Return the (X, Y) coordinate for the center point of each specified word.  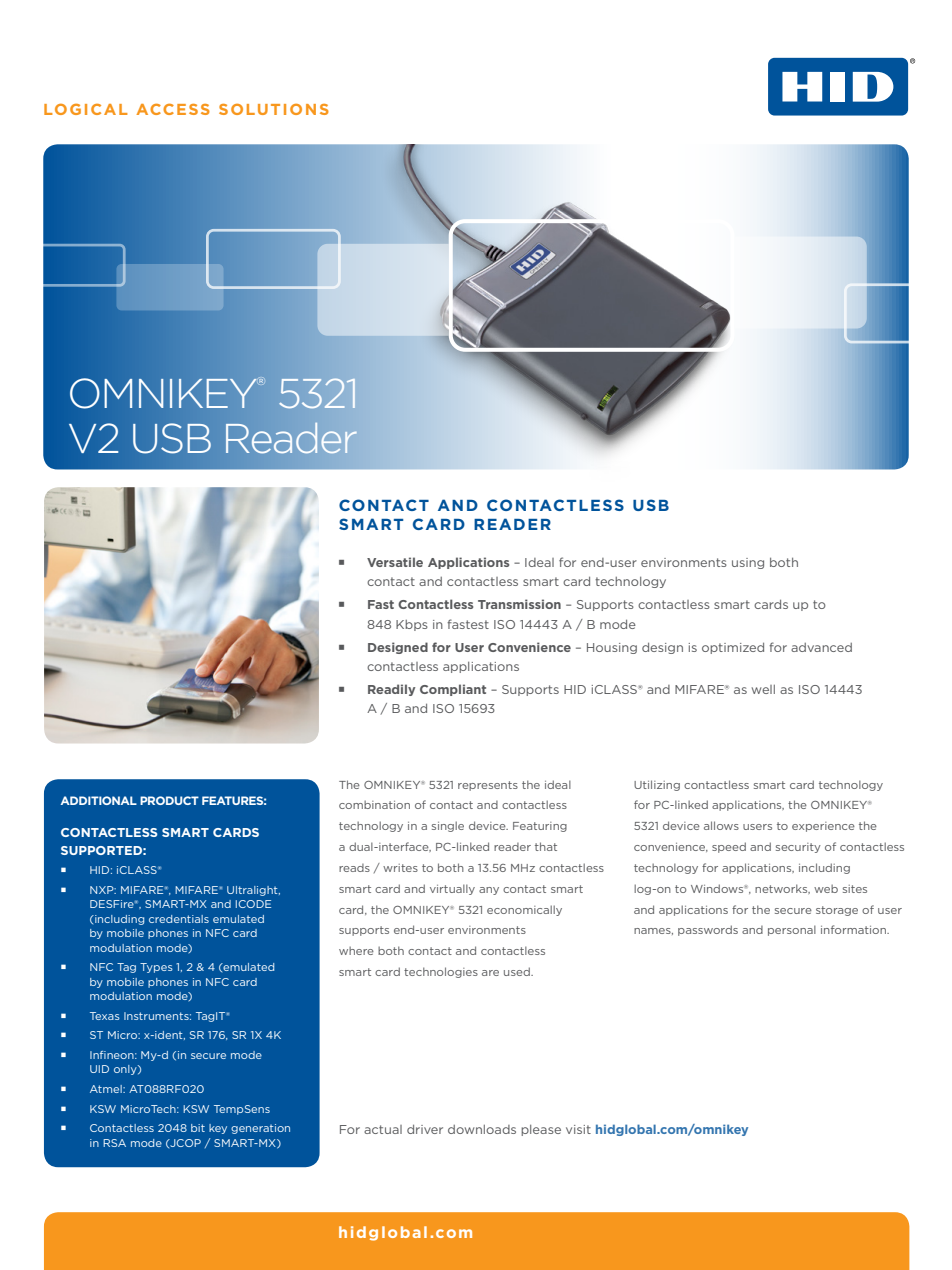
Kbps (412, 625)
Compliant (453, 690)
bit (198, 1128)
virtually (452, 889)
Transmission (519, 604)
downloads (482, 1129)
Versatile (395, 562)
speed (729, 847)
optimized (733, 648)
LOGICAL (86, 109)
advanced (821, 647)
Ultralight (253, 891)
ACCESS (173, 109)
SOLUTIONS (274, 109)
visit (578, 1129)
